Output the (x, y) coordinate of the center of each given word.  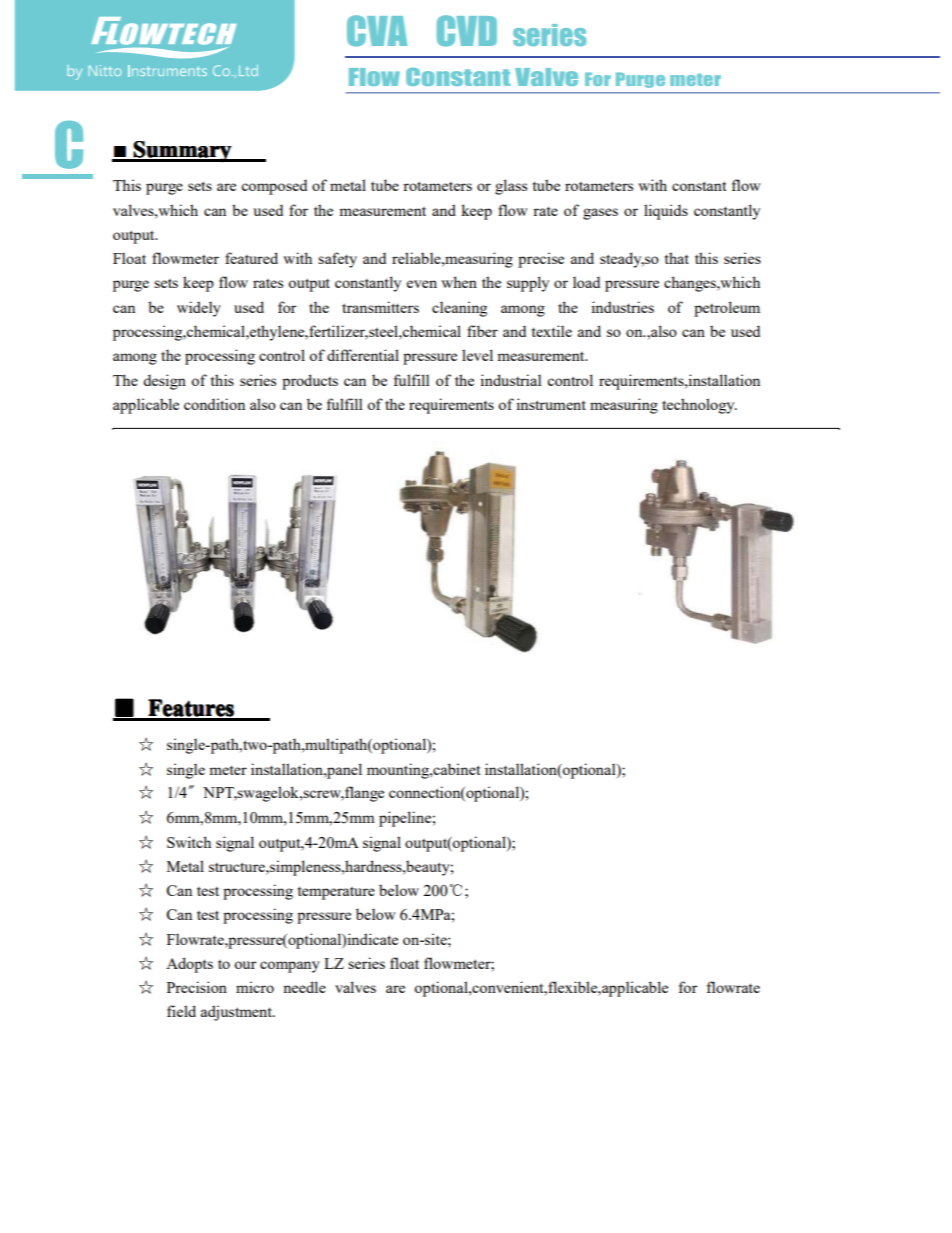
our (245, 965)
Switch (189, 842)
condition (214, 404)
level (477, 355)
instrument (551, 404)
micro (255, 987)
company (290, 967)
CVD (467, 31)
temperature (336, 893)
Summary (182, 152)
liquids (666, 212)
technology (699, 406)
